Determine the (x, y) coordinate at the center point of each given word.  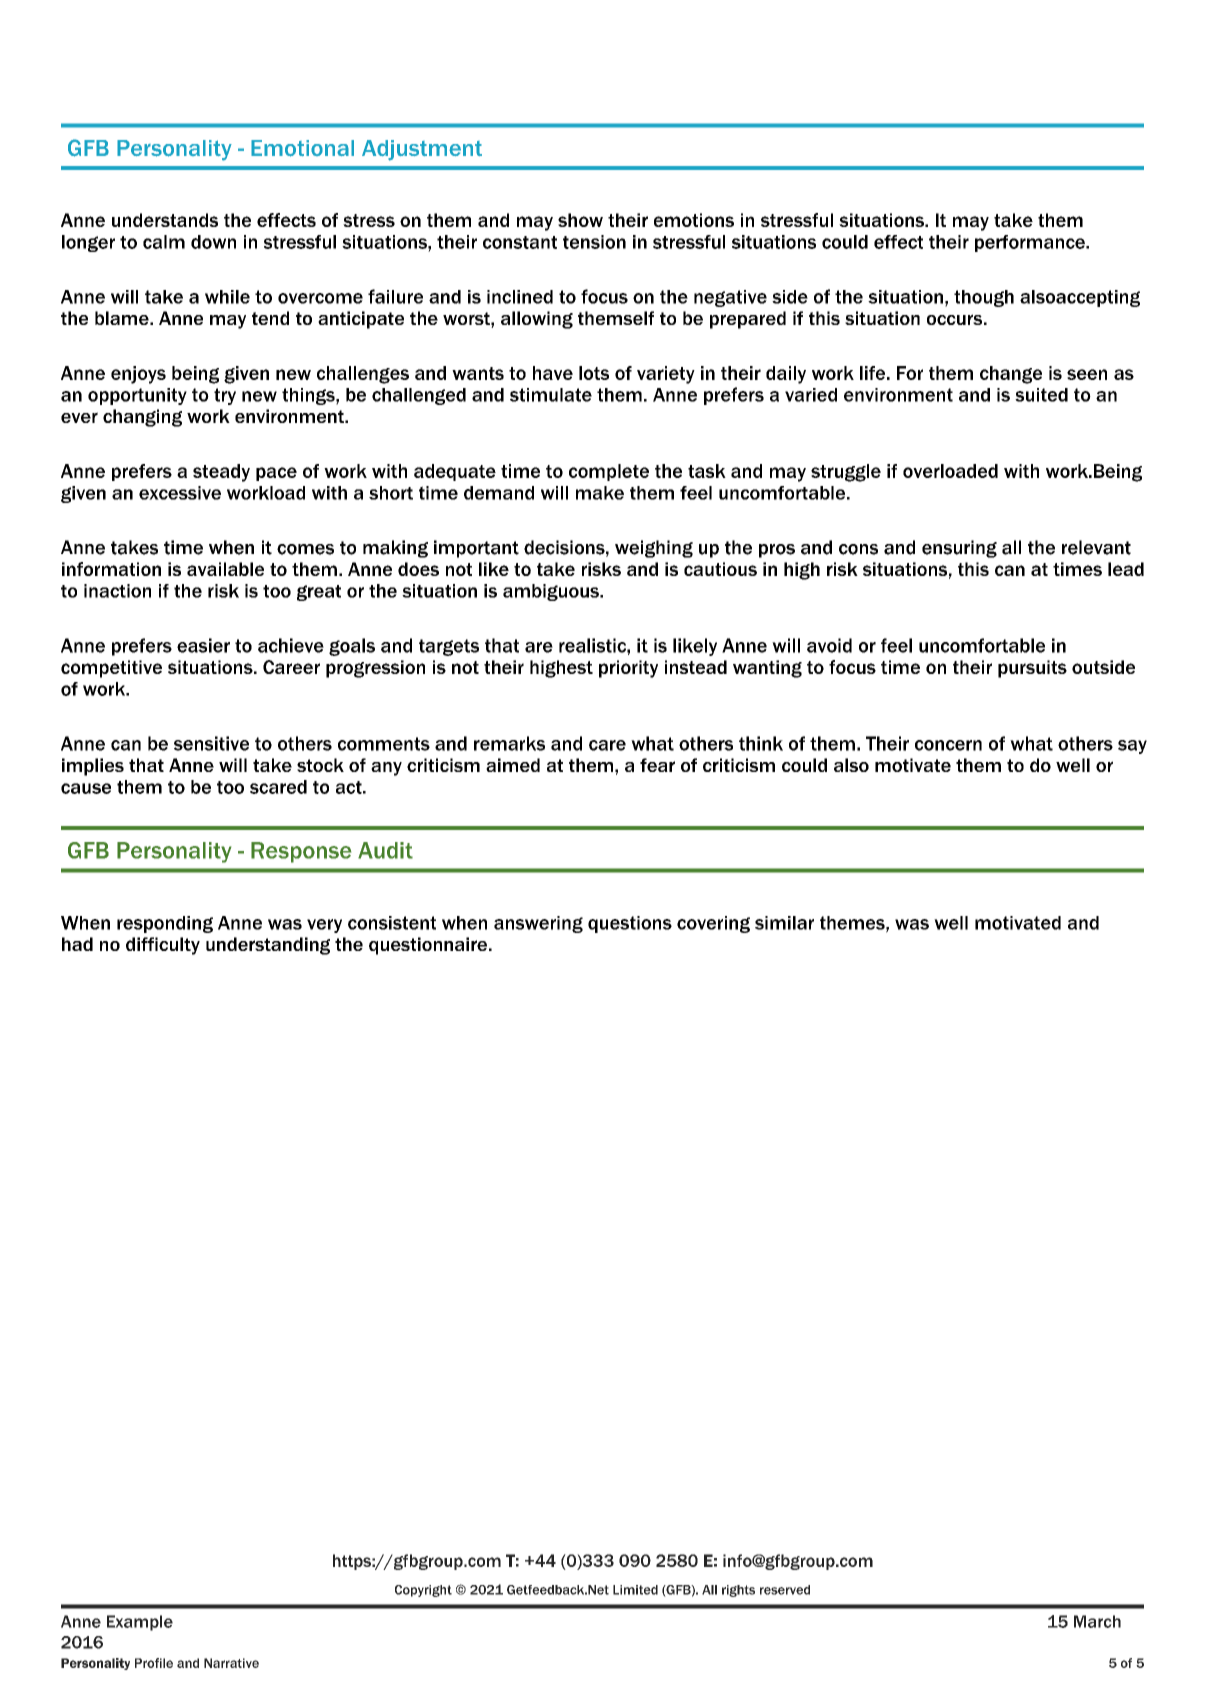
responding (165, 924)
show (580, 220)
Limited (635, 1590)
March (1097, 1621)
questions (630, 924)
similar (784, 923)
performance (1031, 243)
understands (165, 220)
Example (140, 1623)
